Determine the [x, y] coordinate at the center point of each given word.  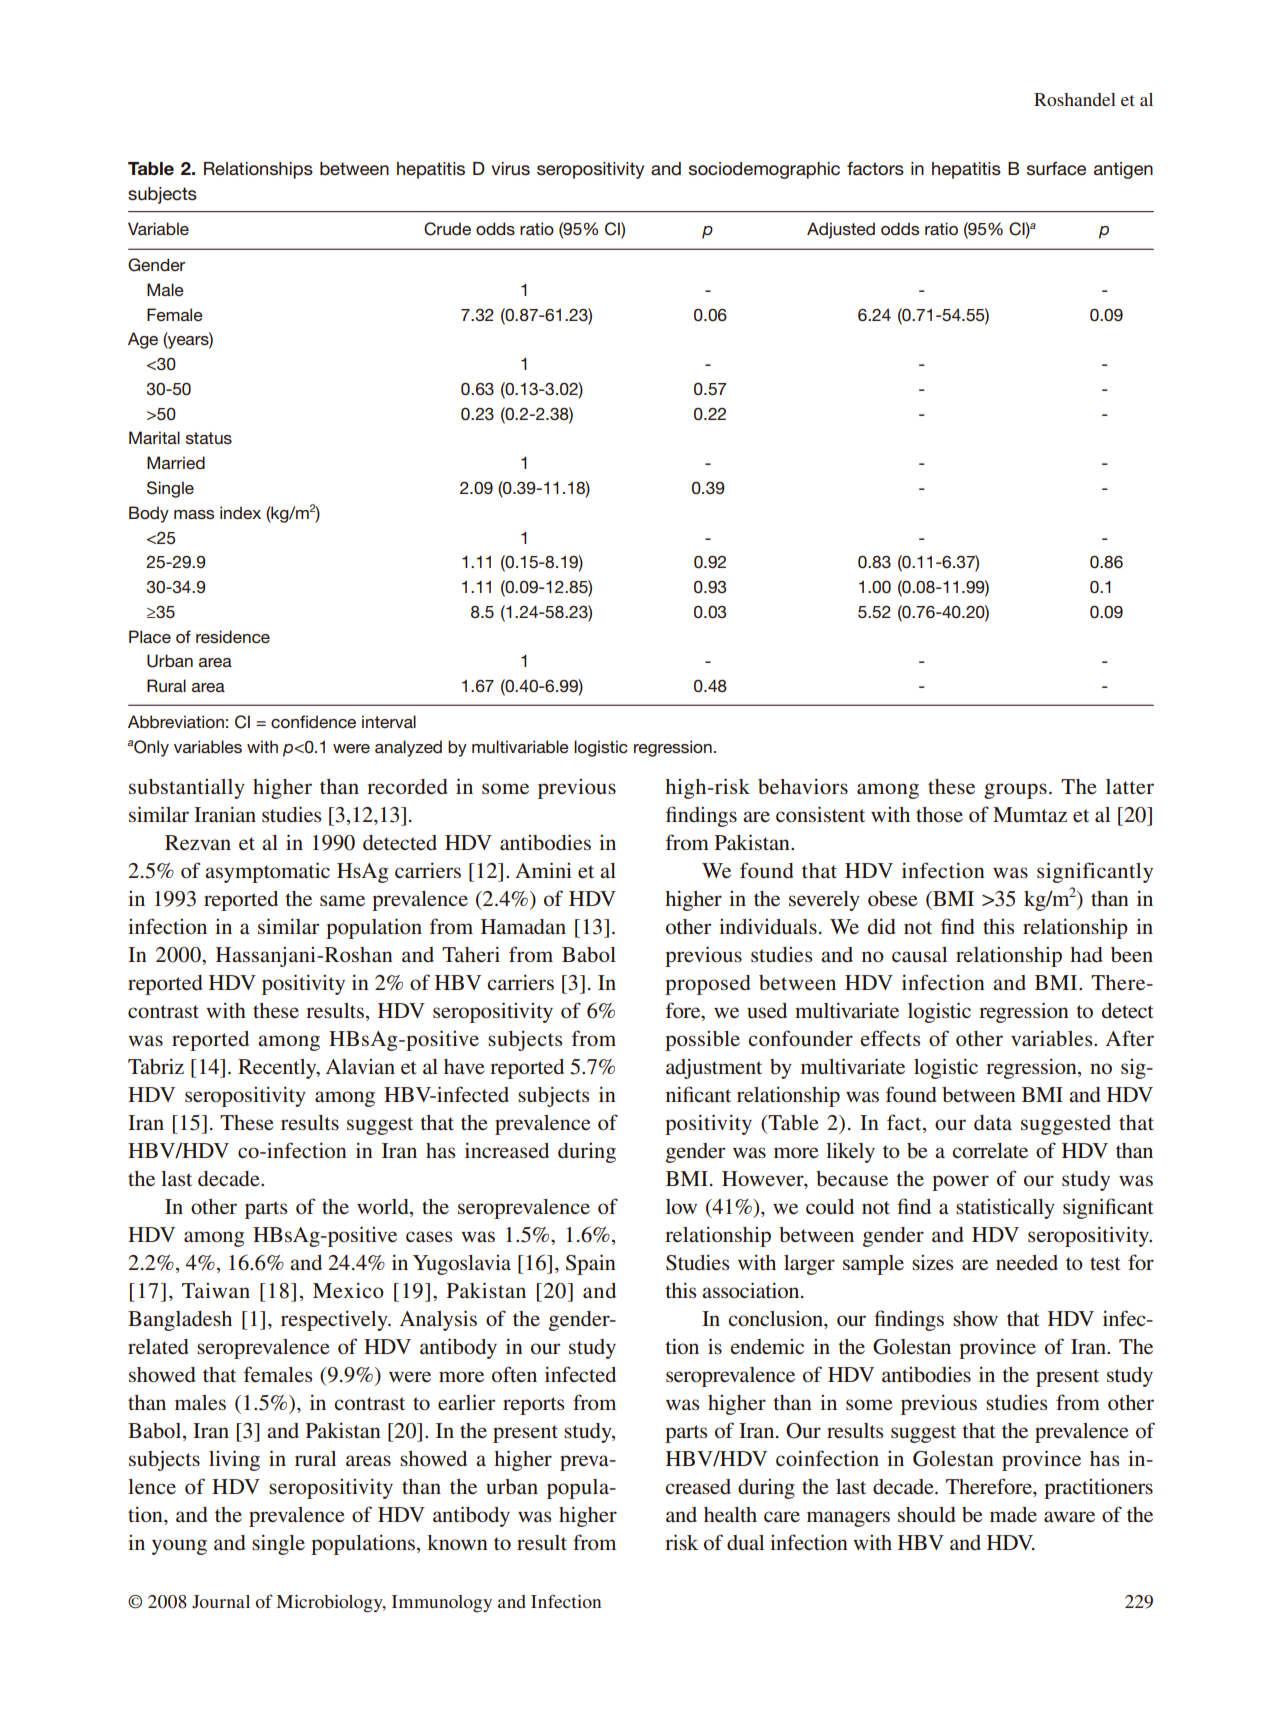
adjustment [714, 1068]
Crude [447, 229]
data [993, 1123]
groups [1015, 791]
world [384, 1208]
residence [233, 637]
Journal [221, 1602]
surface [1056, 169]
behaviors [803, 786]
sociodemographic [764, 170]
